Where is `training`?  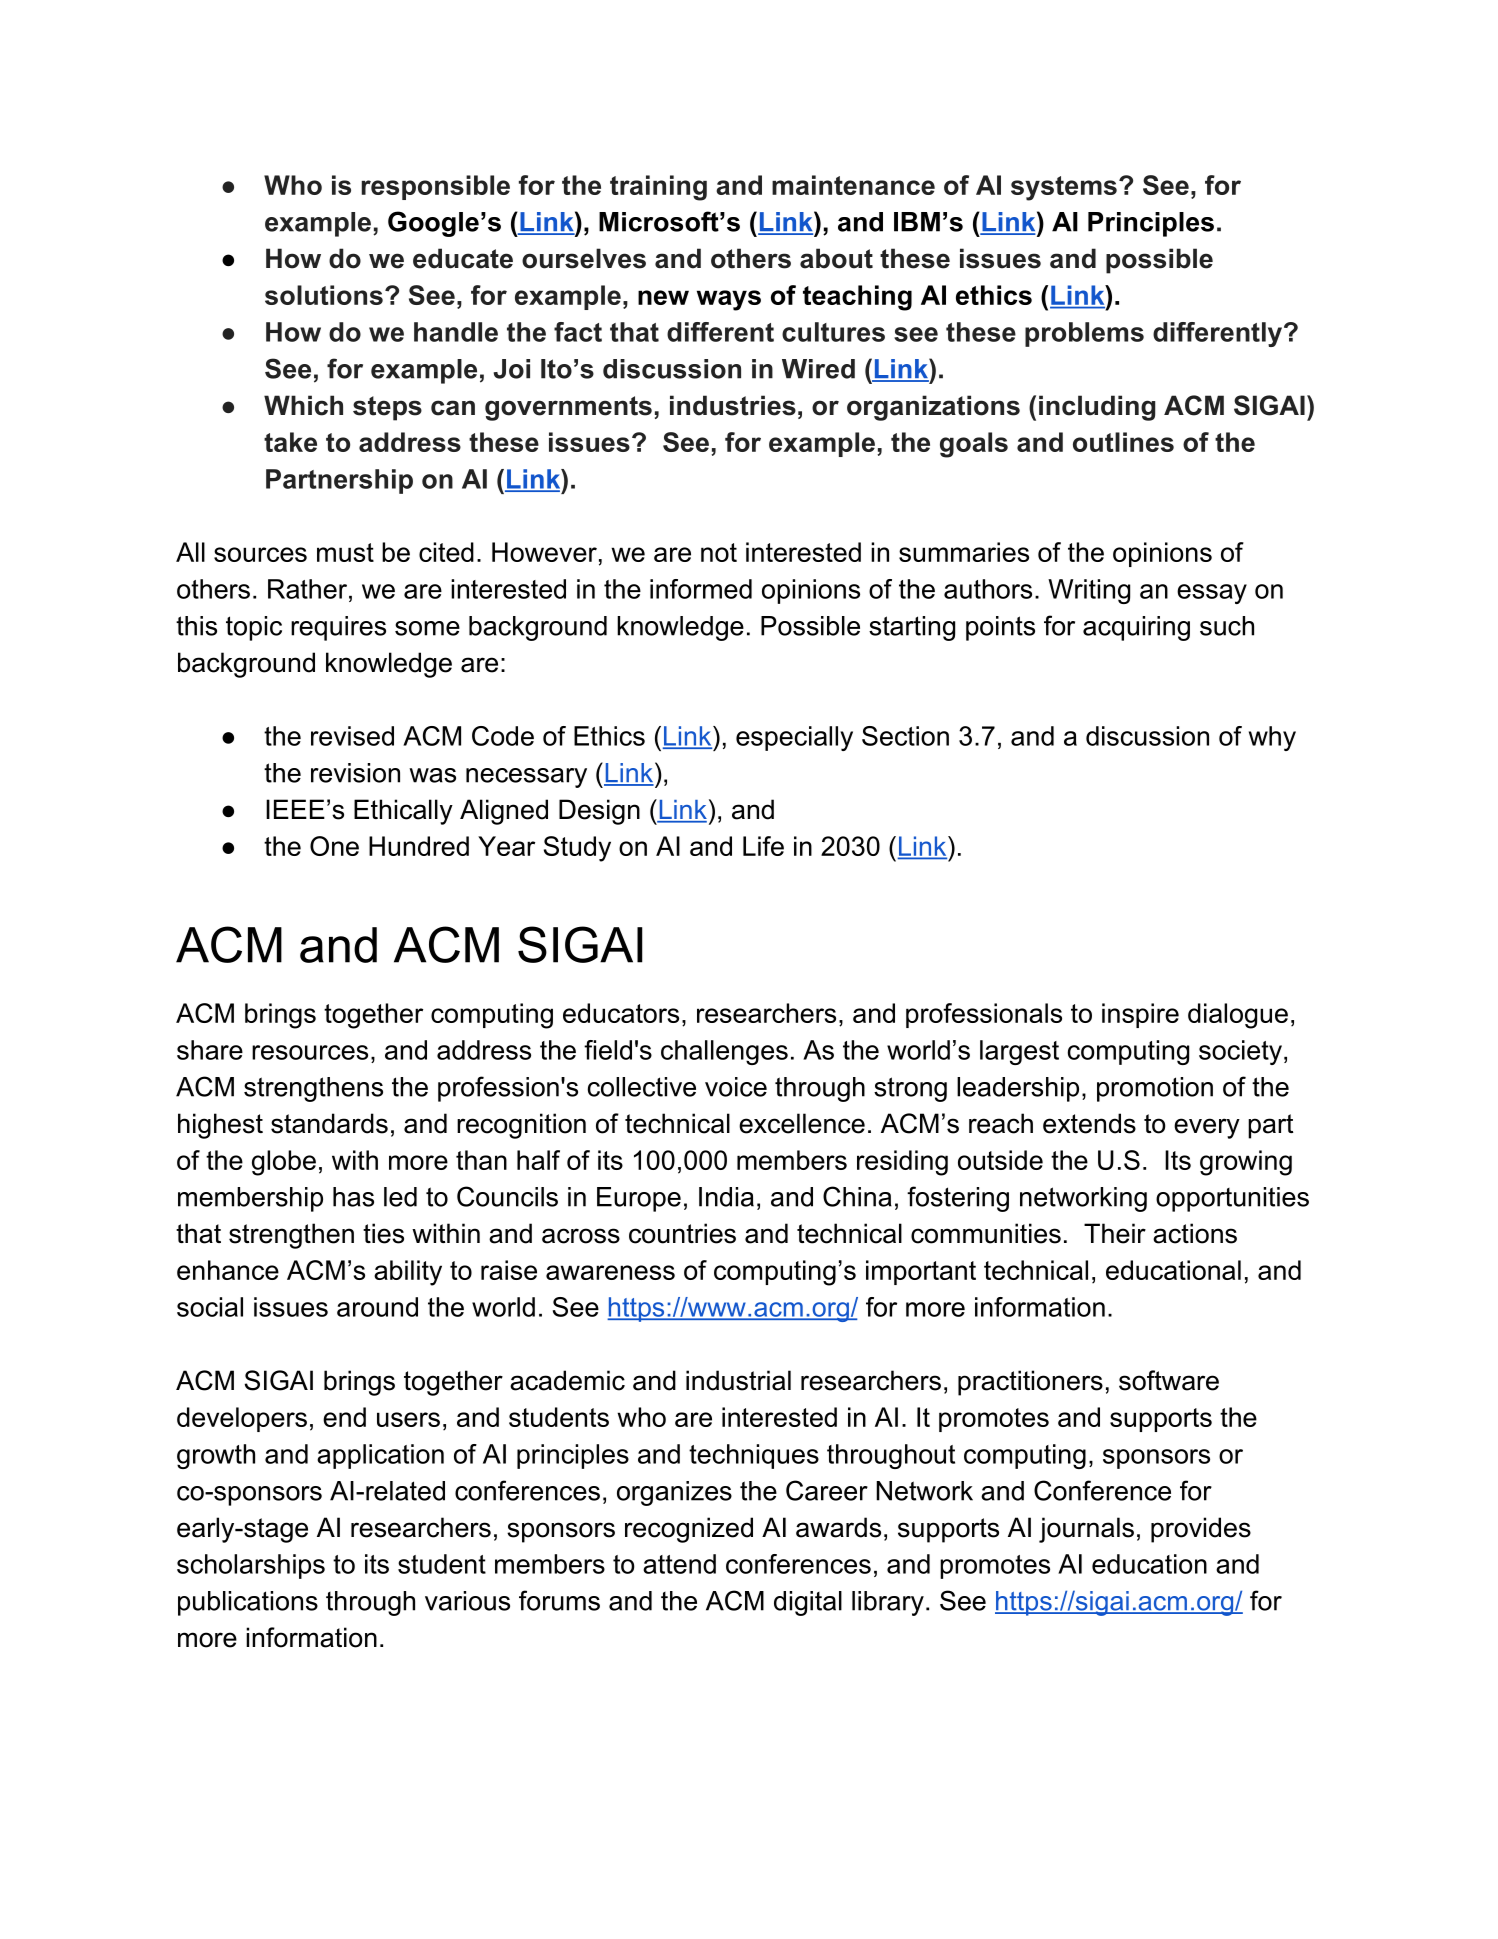 training is located at coordinates (658, 188).
